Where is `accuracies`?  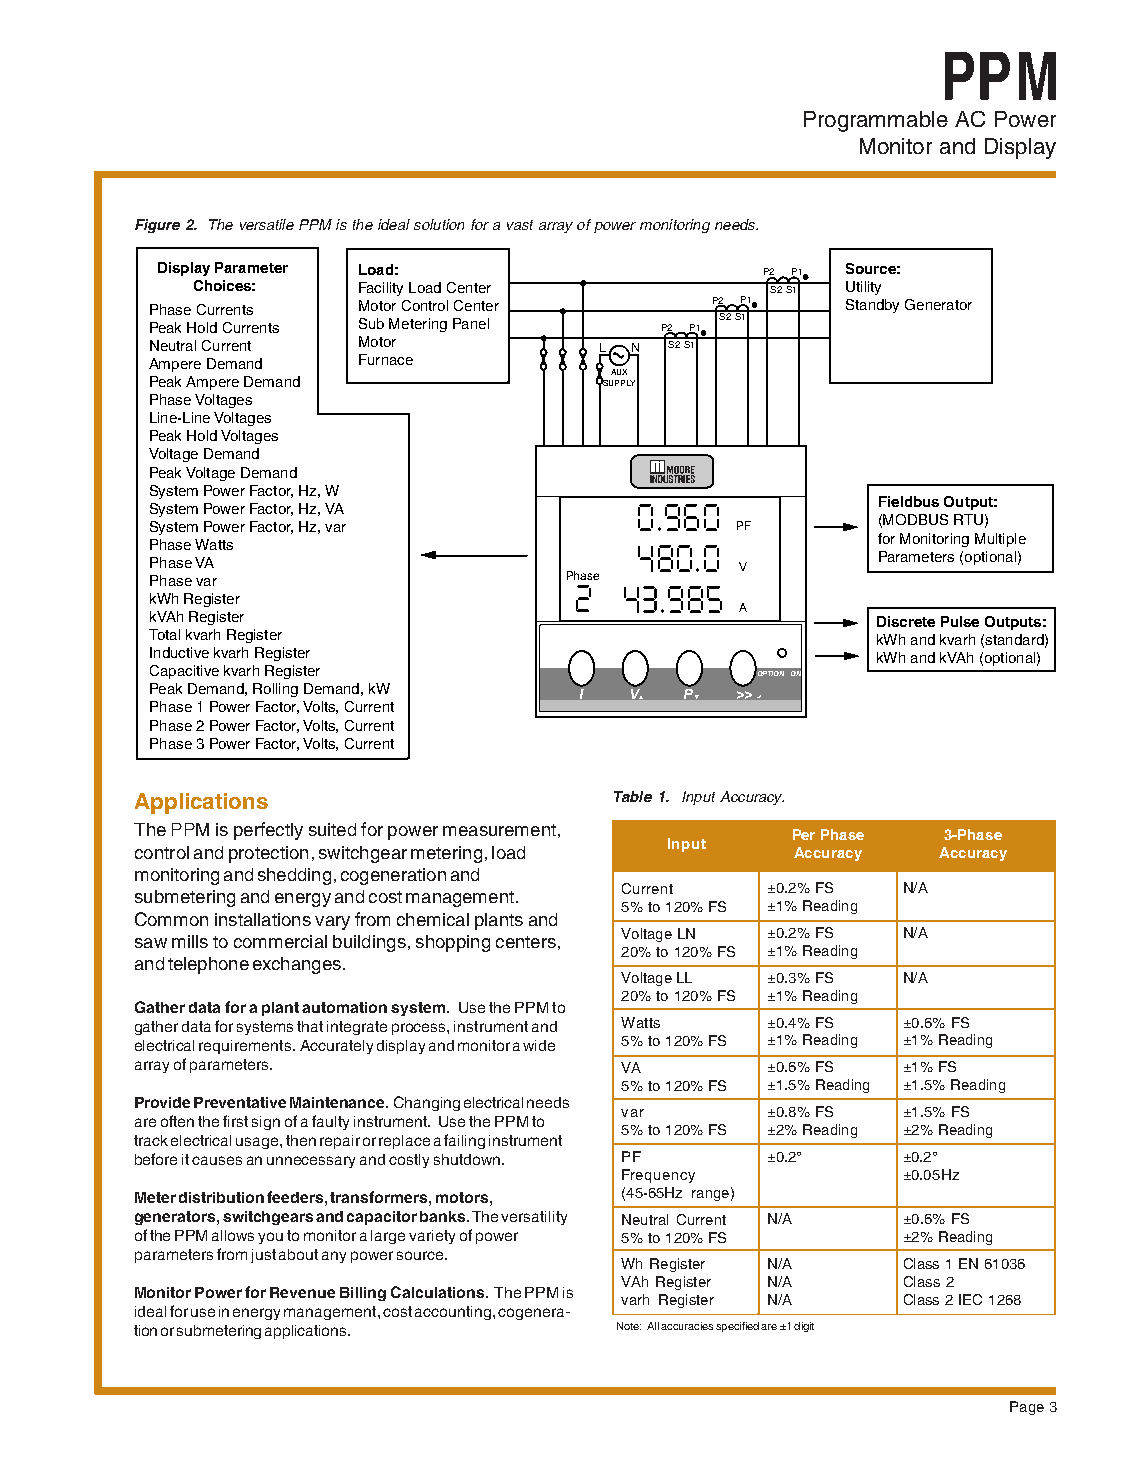
accuracies is located at coordinates (687, 1326).
